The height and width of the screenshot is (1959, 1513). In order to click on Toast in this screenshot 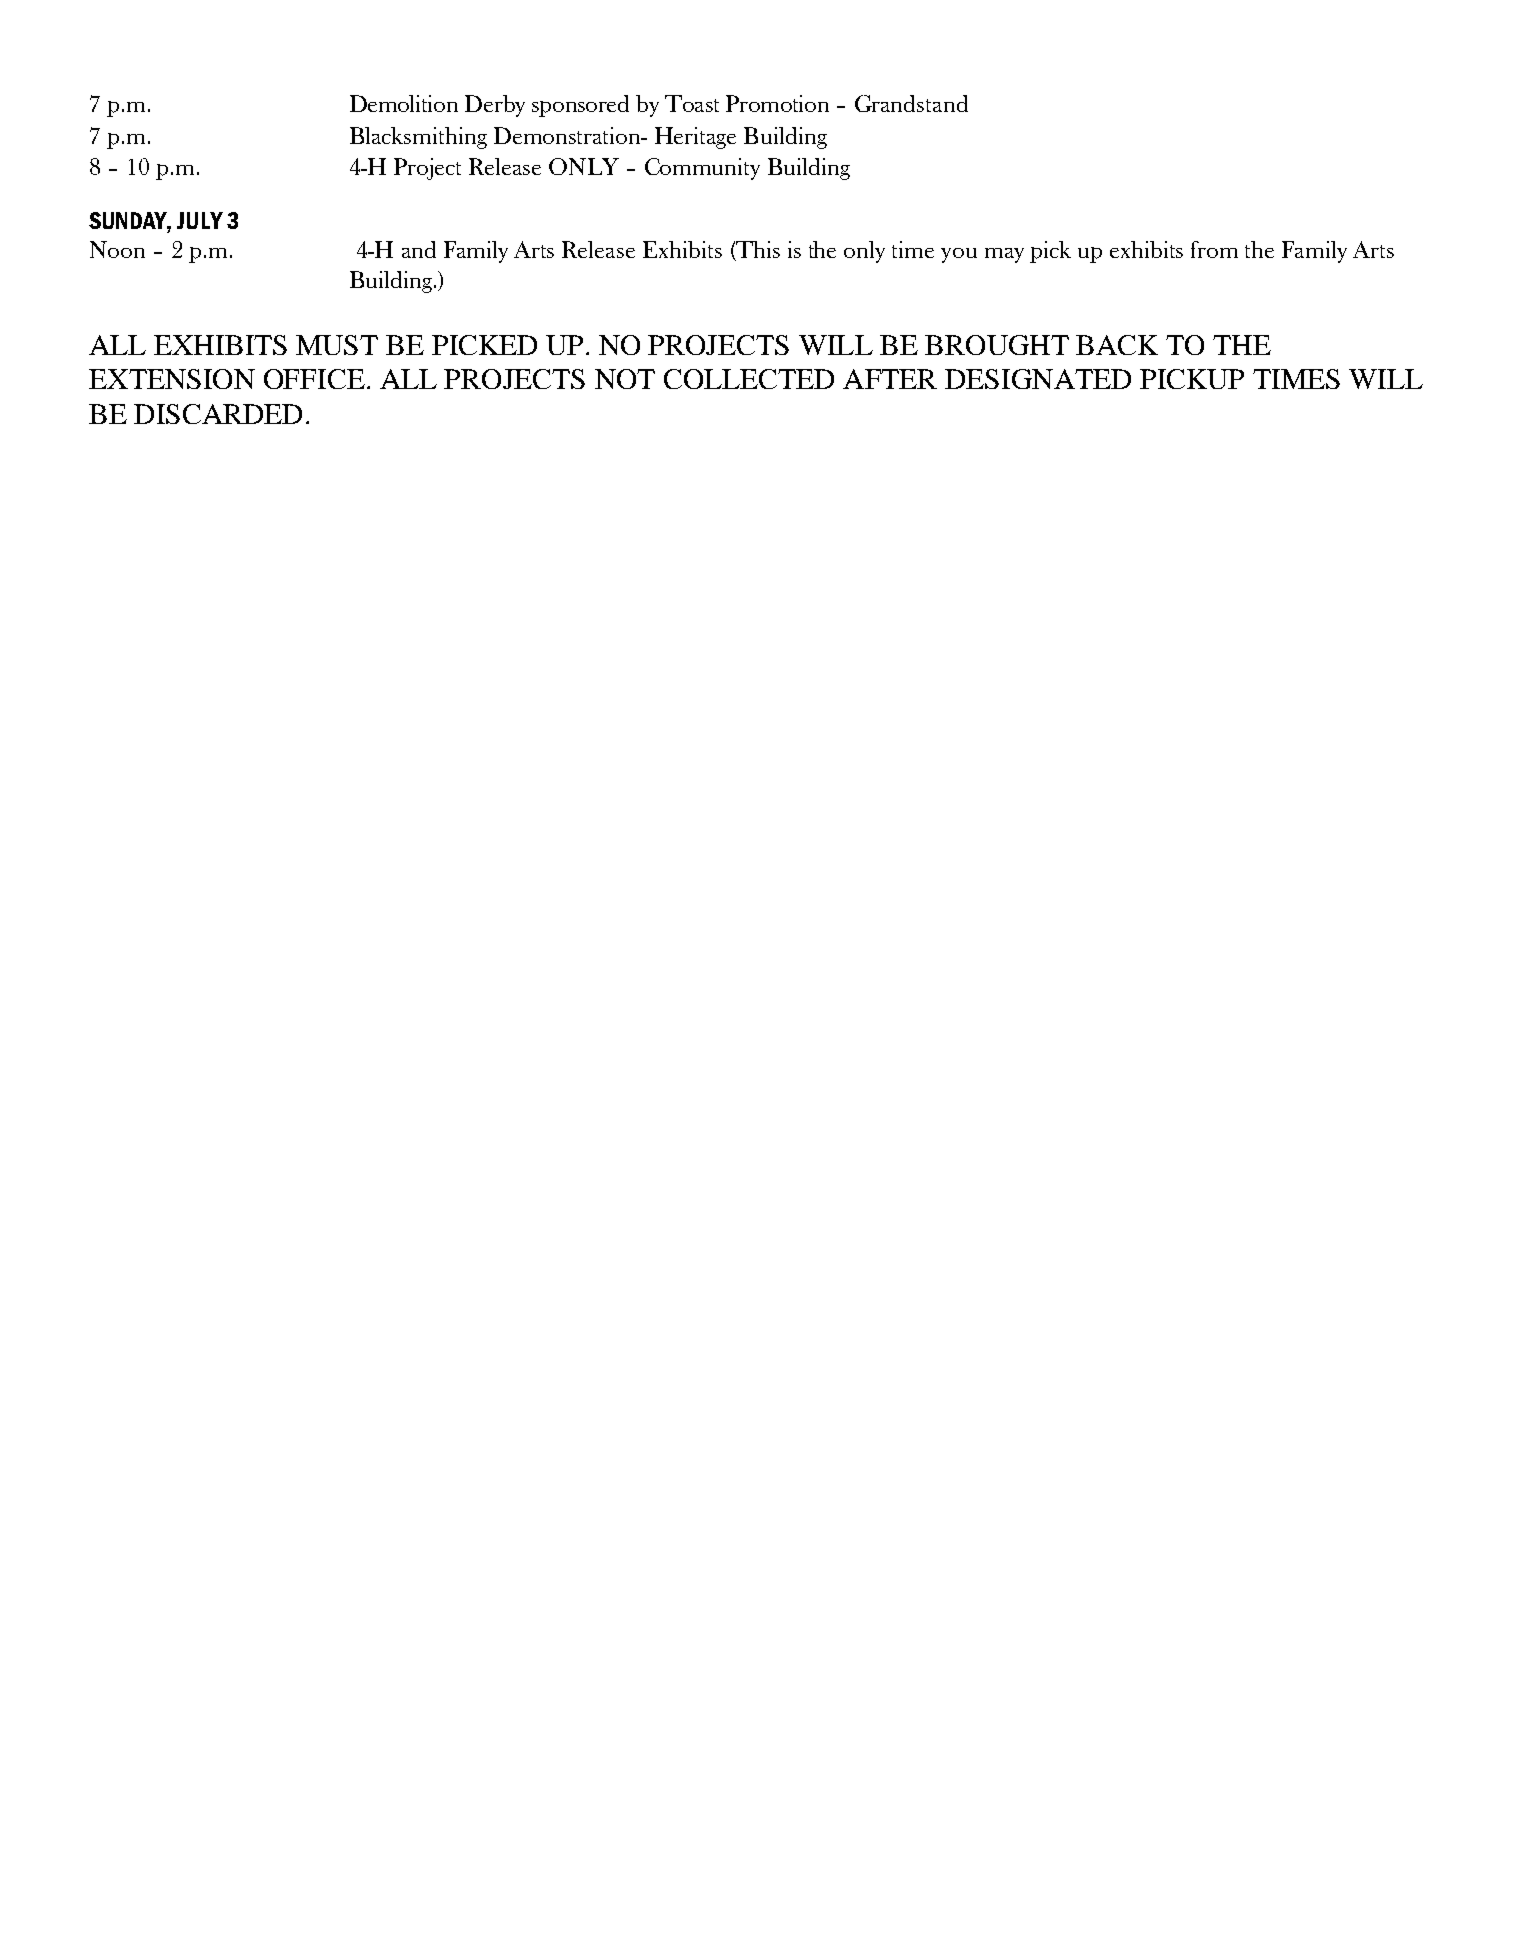, I will do `click(692, 103)`.
